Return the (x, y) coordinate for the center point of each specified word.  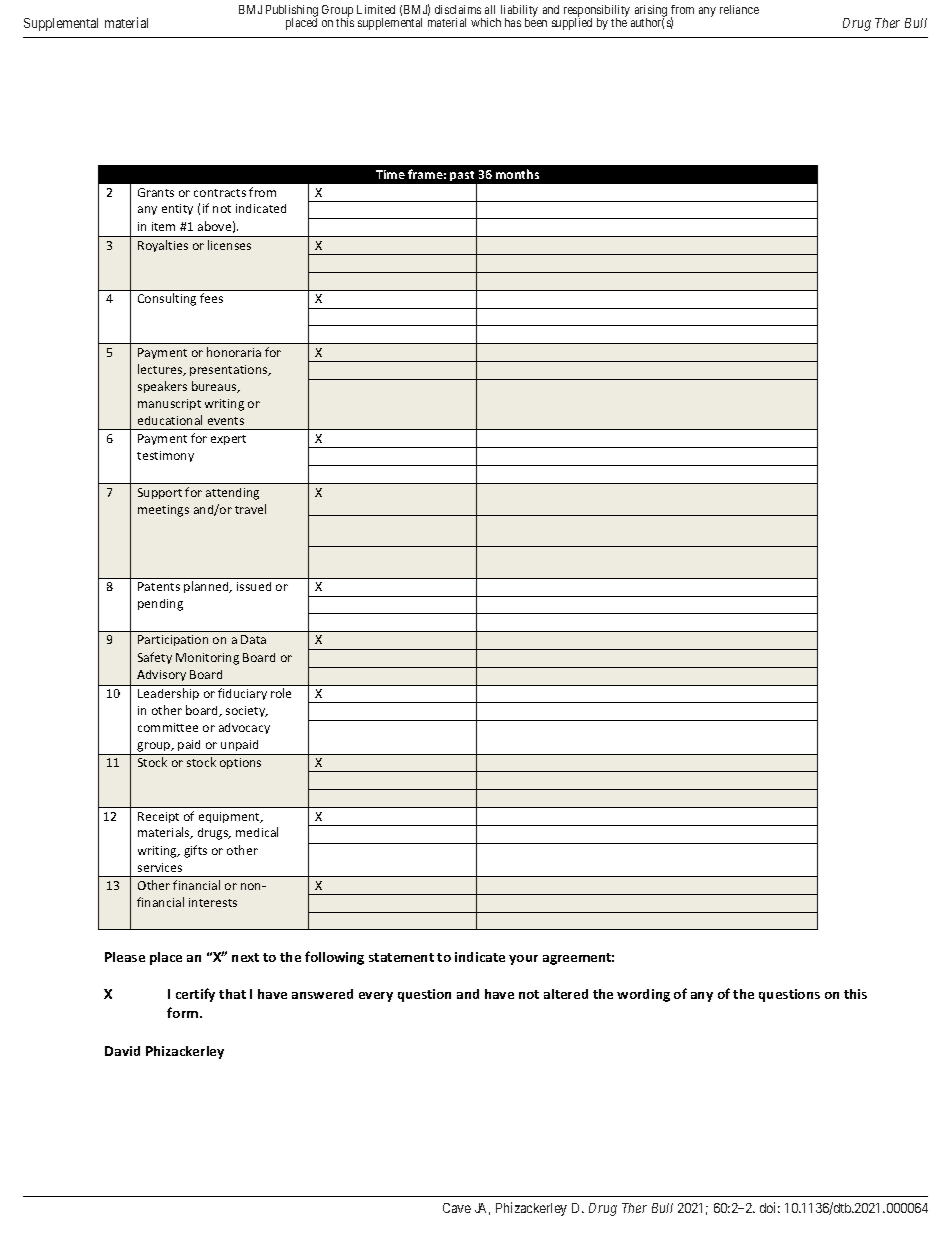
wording (643, 995)
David (122, 1051)
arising (651, 12)
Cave (457, 1208)
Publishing (292, 12)
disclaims (458, 9)
